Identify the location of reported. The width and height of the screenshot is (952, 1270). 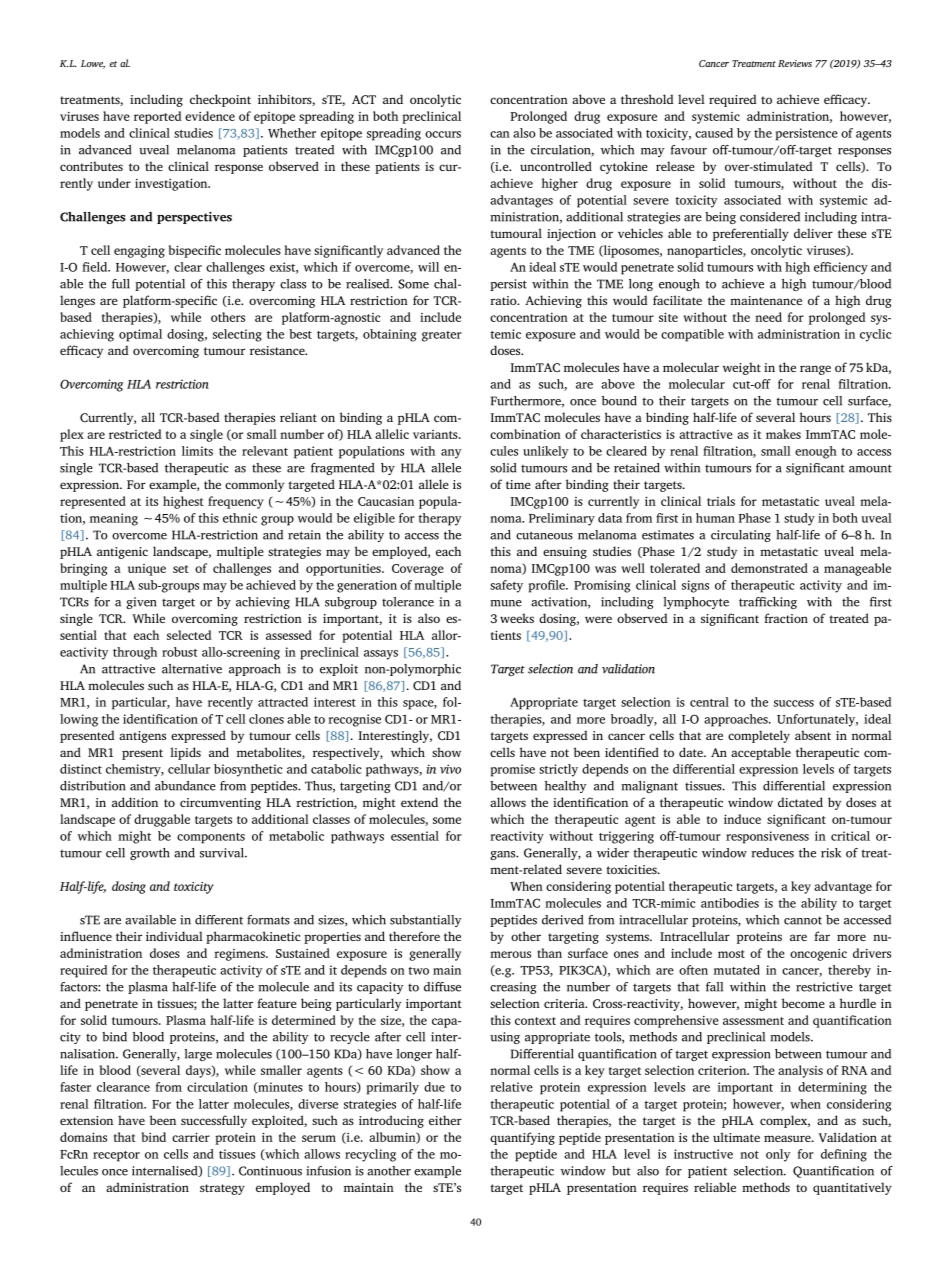
(157, 117).
